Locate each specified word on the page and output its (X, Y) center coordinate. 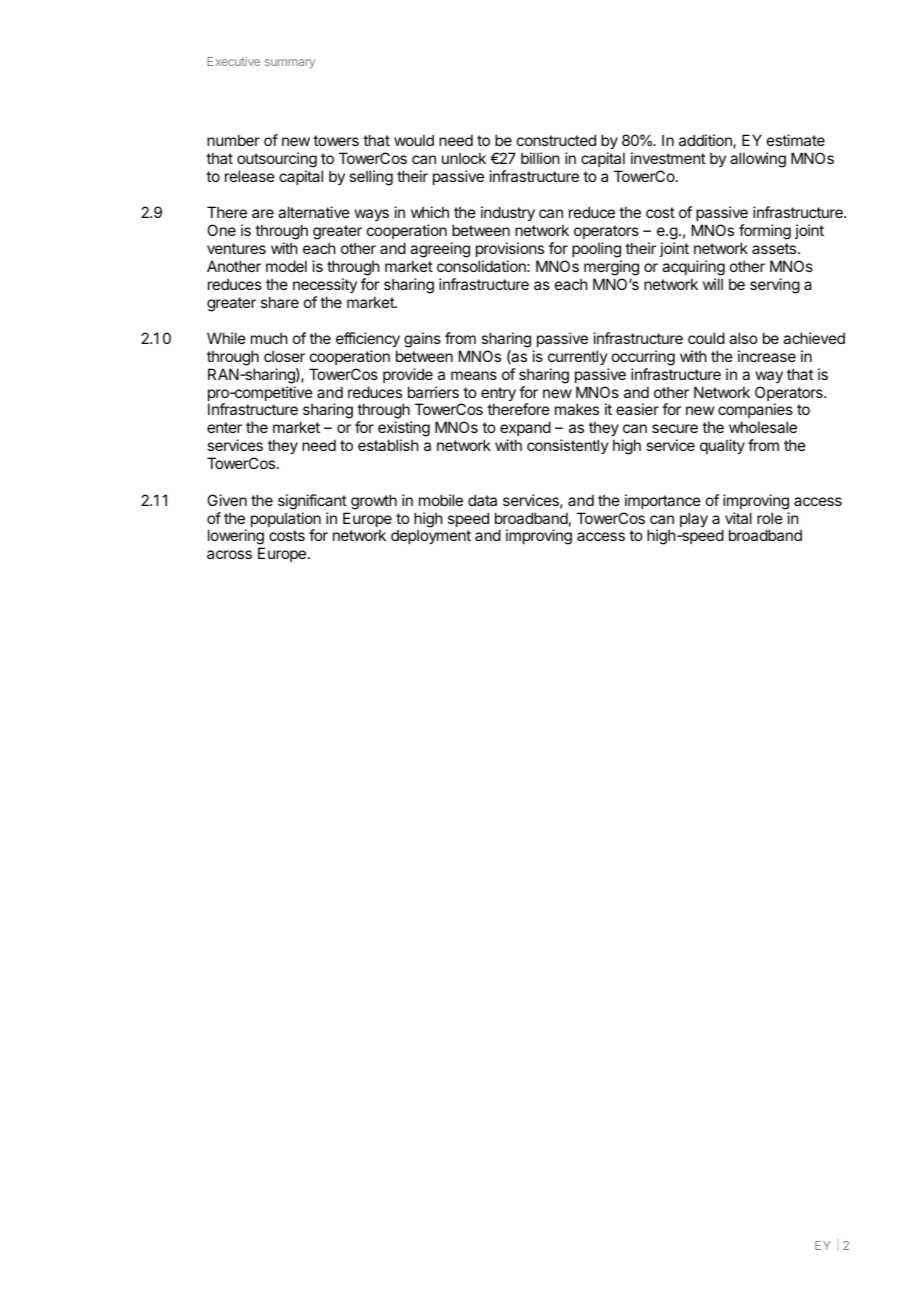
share (280, 302)
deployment (431, 536)
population (286, 521)
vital (738, 518)
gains (422, 340)
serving (775, 286)
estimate (796, 140)
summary (290, 64)
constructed (556, 140)
